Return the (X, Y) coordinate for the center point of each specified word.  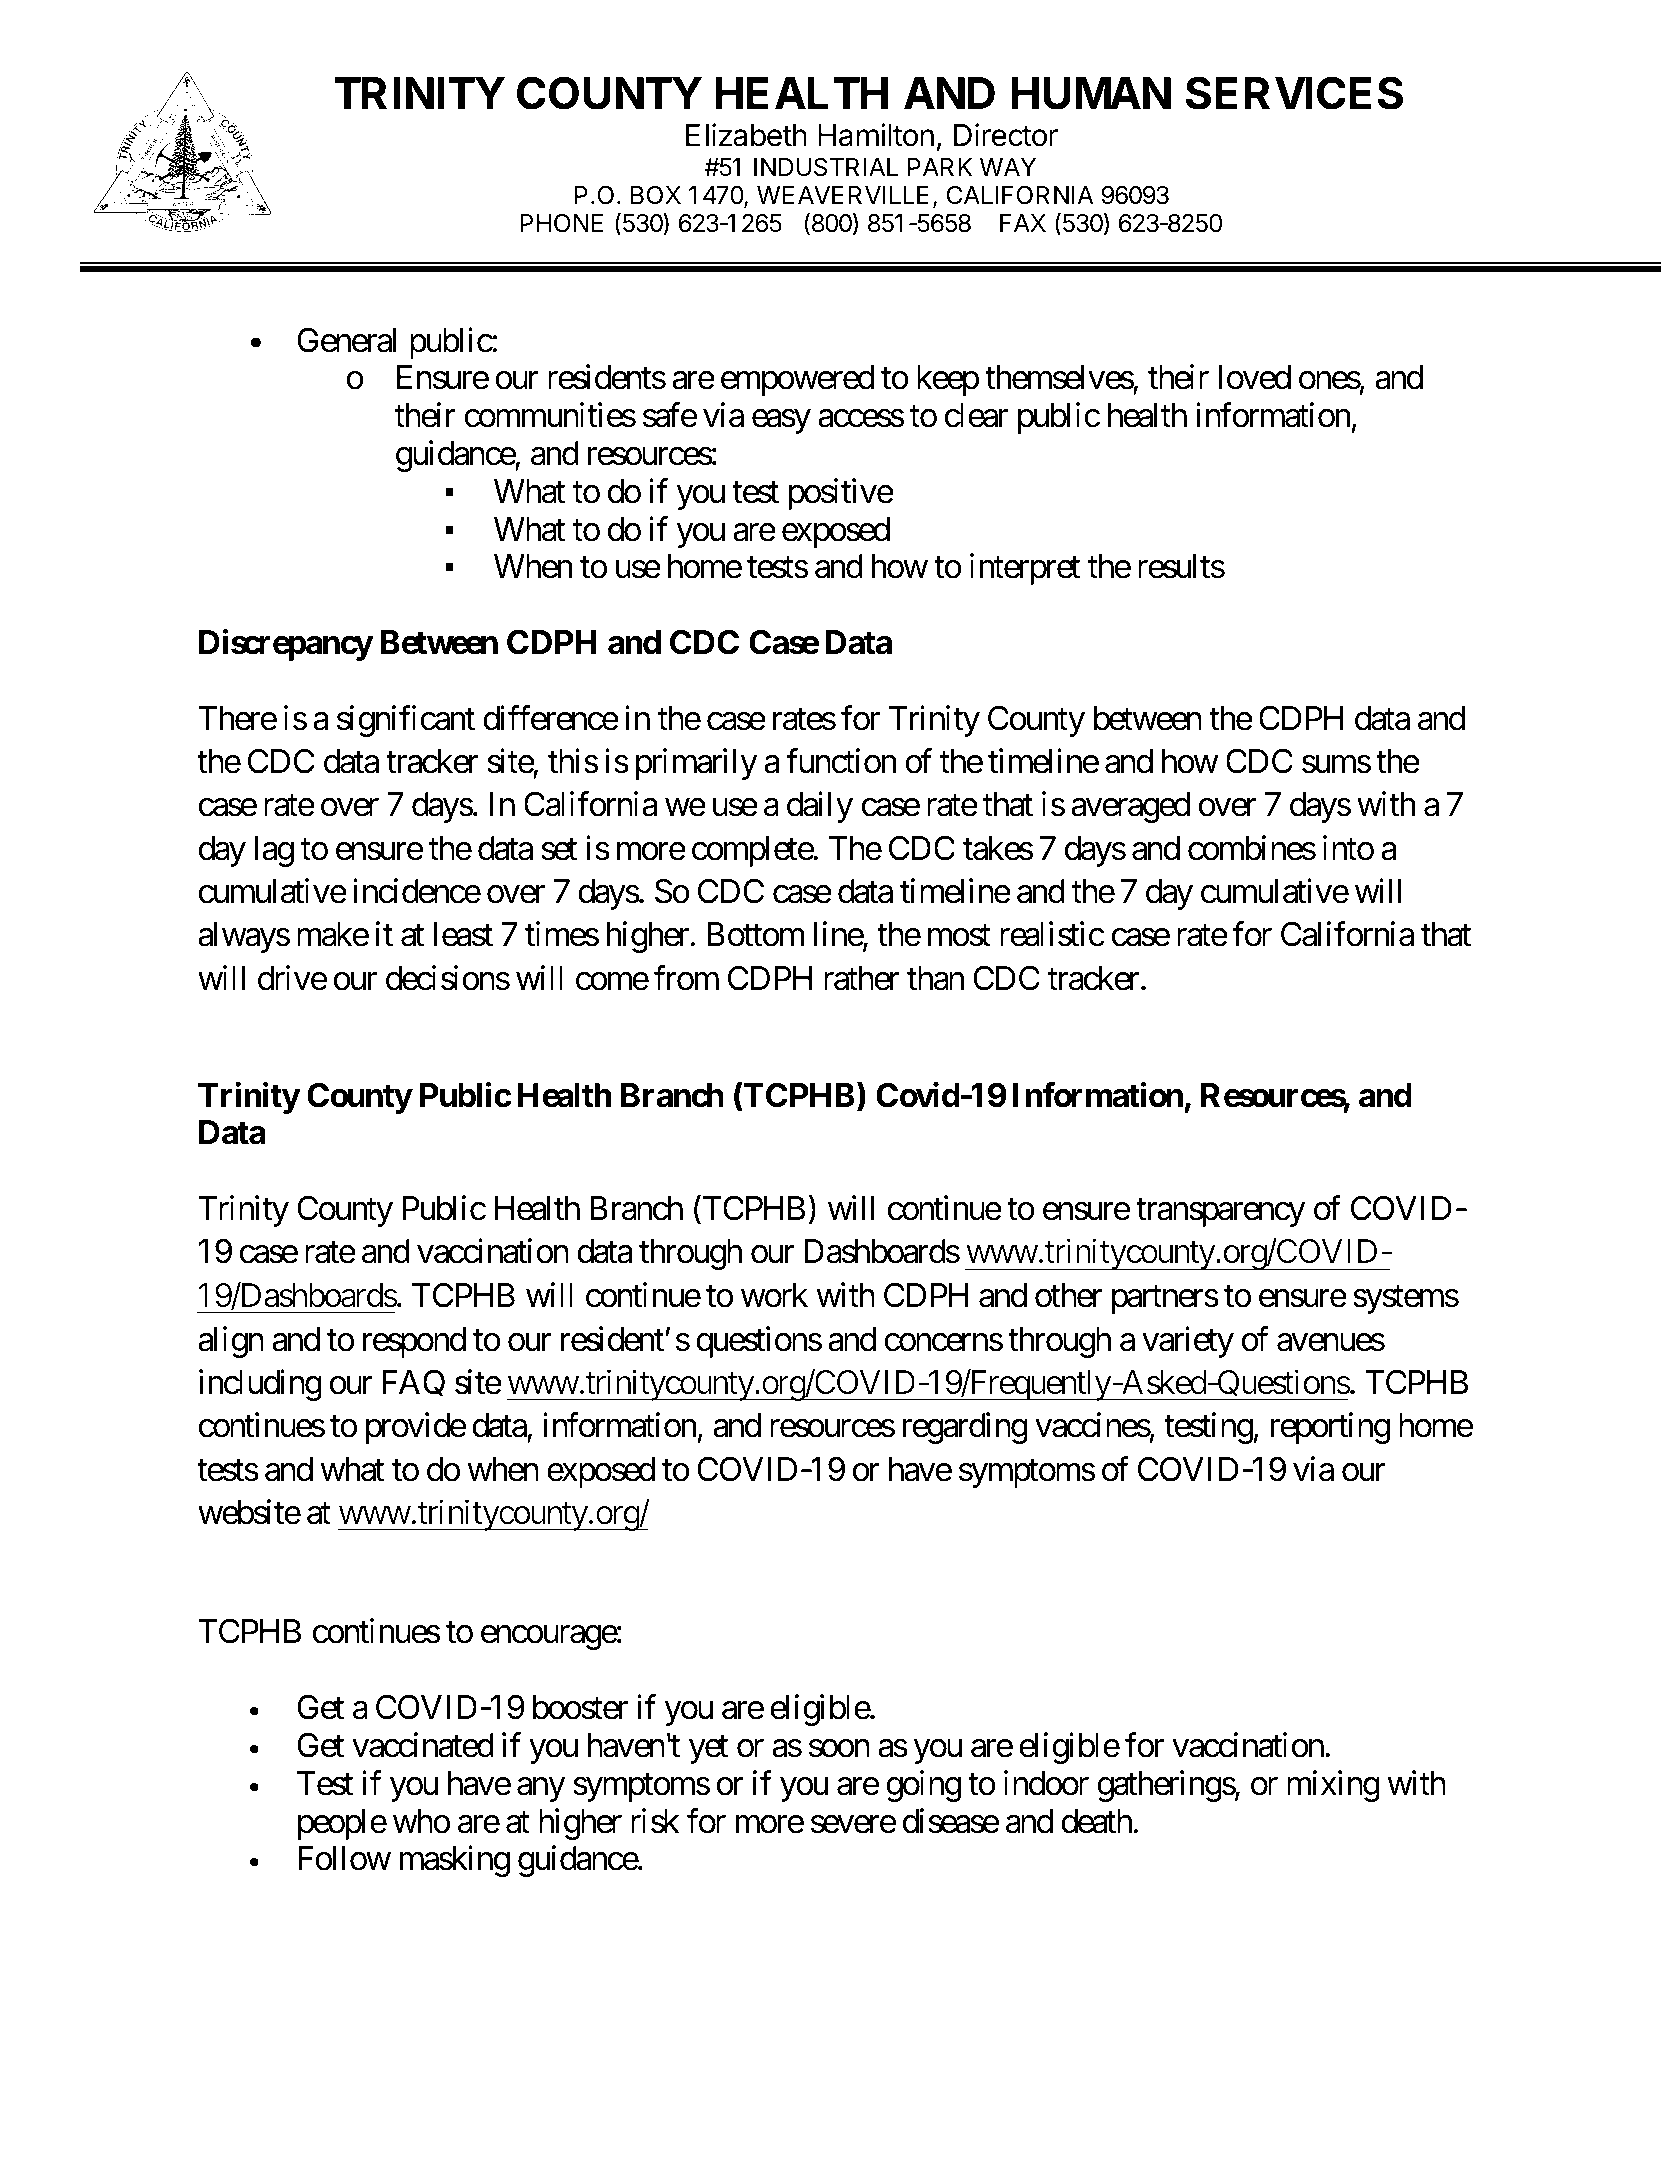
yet (709, 1750)
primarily (696, 764)
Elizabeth (746, 135)
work (774, 1295)
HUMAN (1091, 93)
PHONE (561, 223)
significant (406, 721)
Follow (344, 1858)
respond (414, 1342)
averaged (1130, 807)
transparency (1220, 1213)
